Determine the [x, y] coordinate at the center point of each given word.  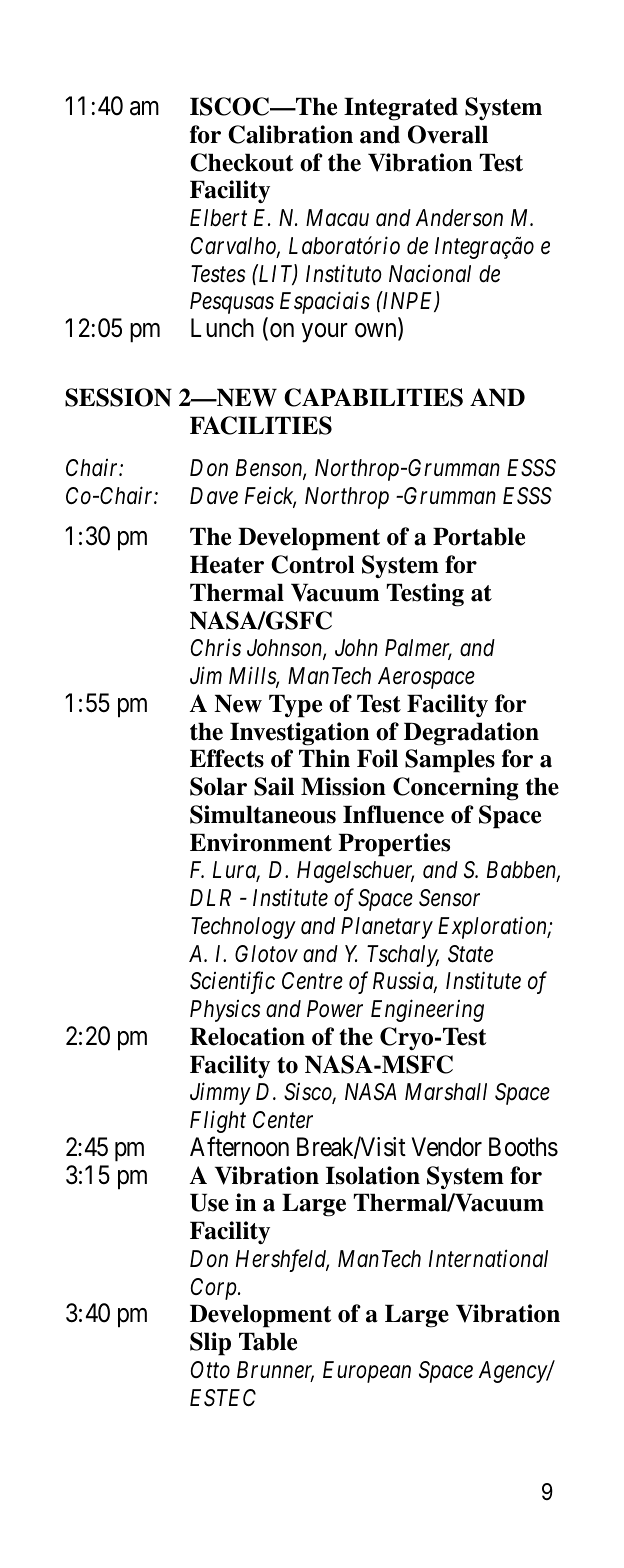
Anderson [459, 218]
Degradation [471, 734]
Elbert [218, 218]
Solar [218, 786]
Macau [337, 218]
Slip [210, 1344]
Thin [324, 758]
